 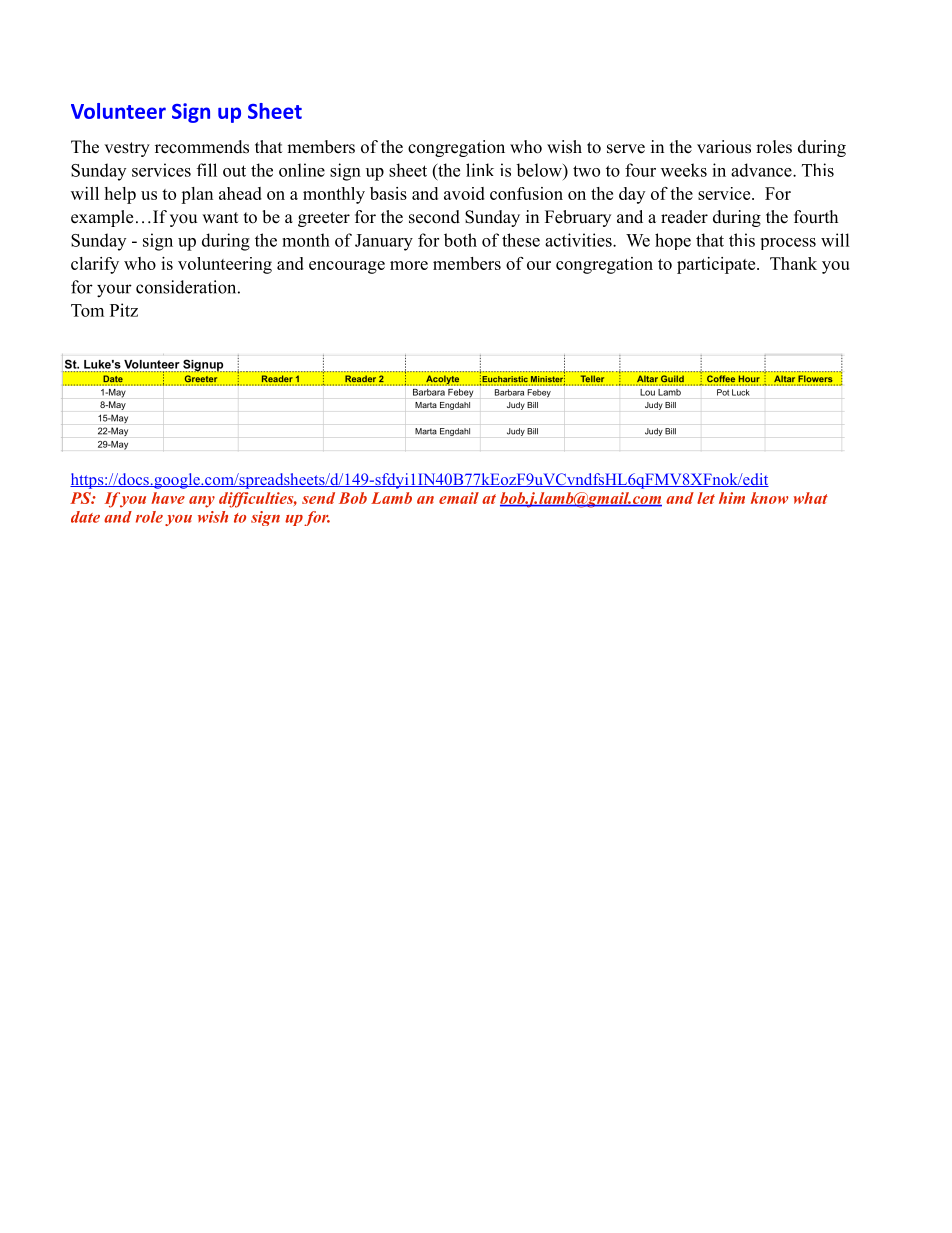 What do you see at coordinates (168, 498) in the screenshot?
I see `have` at bounding box center [168, 498].
